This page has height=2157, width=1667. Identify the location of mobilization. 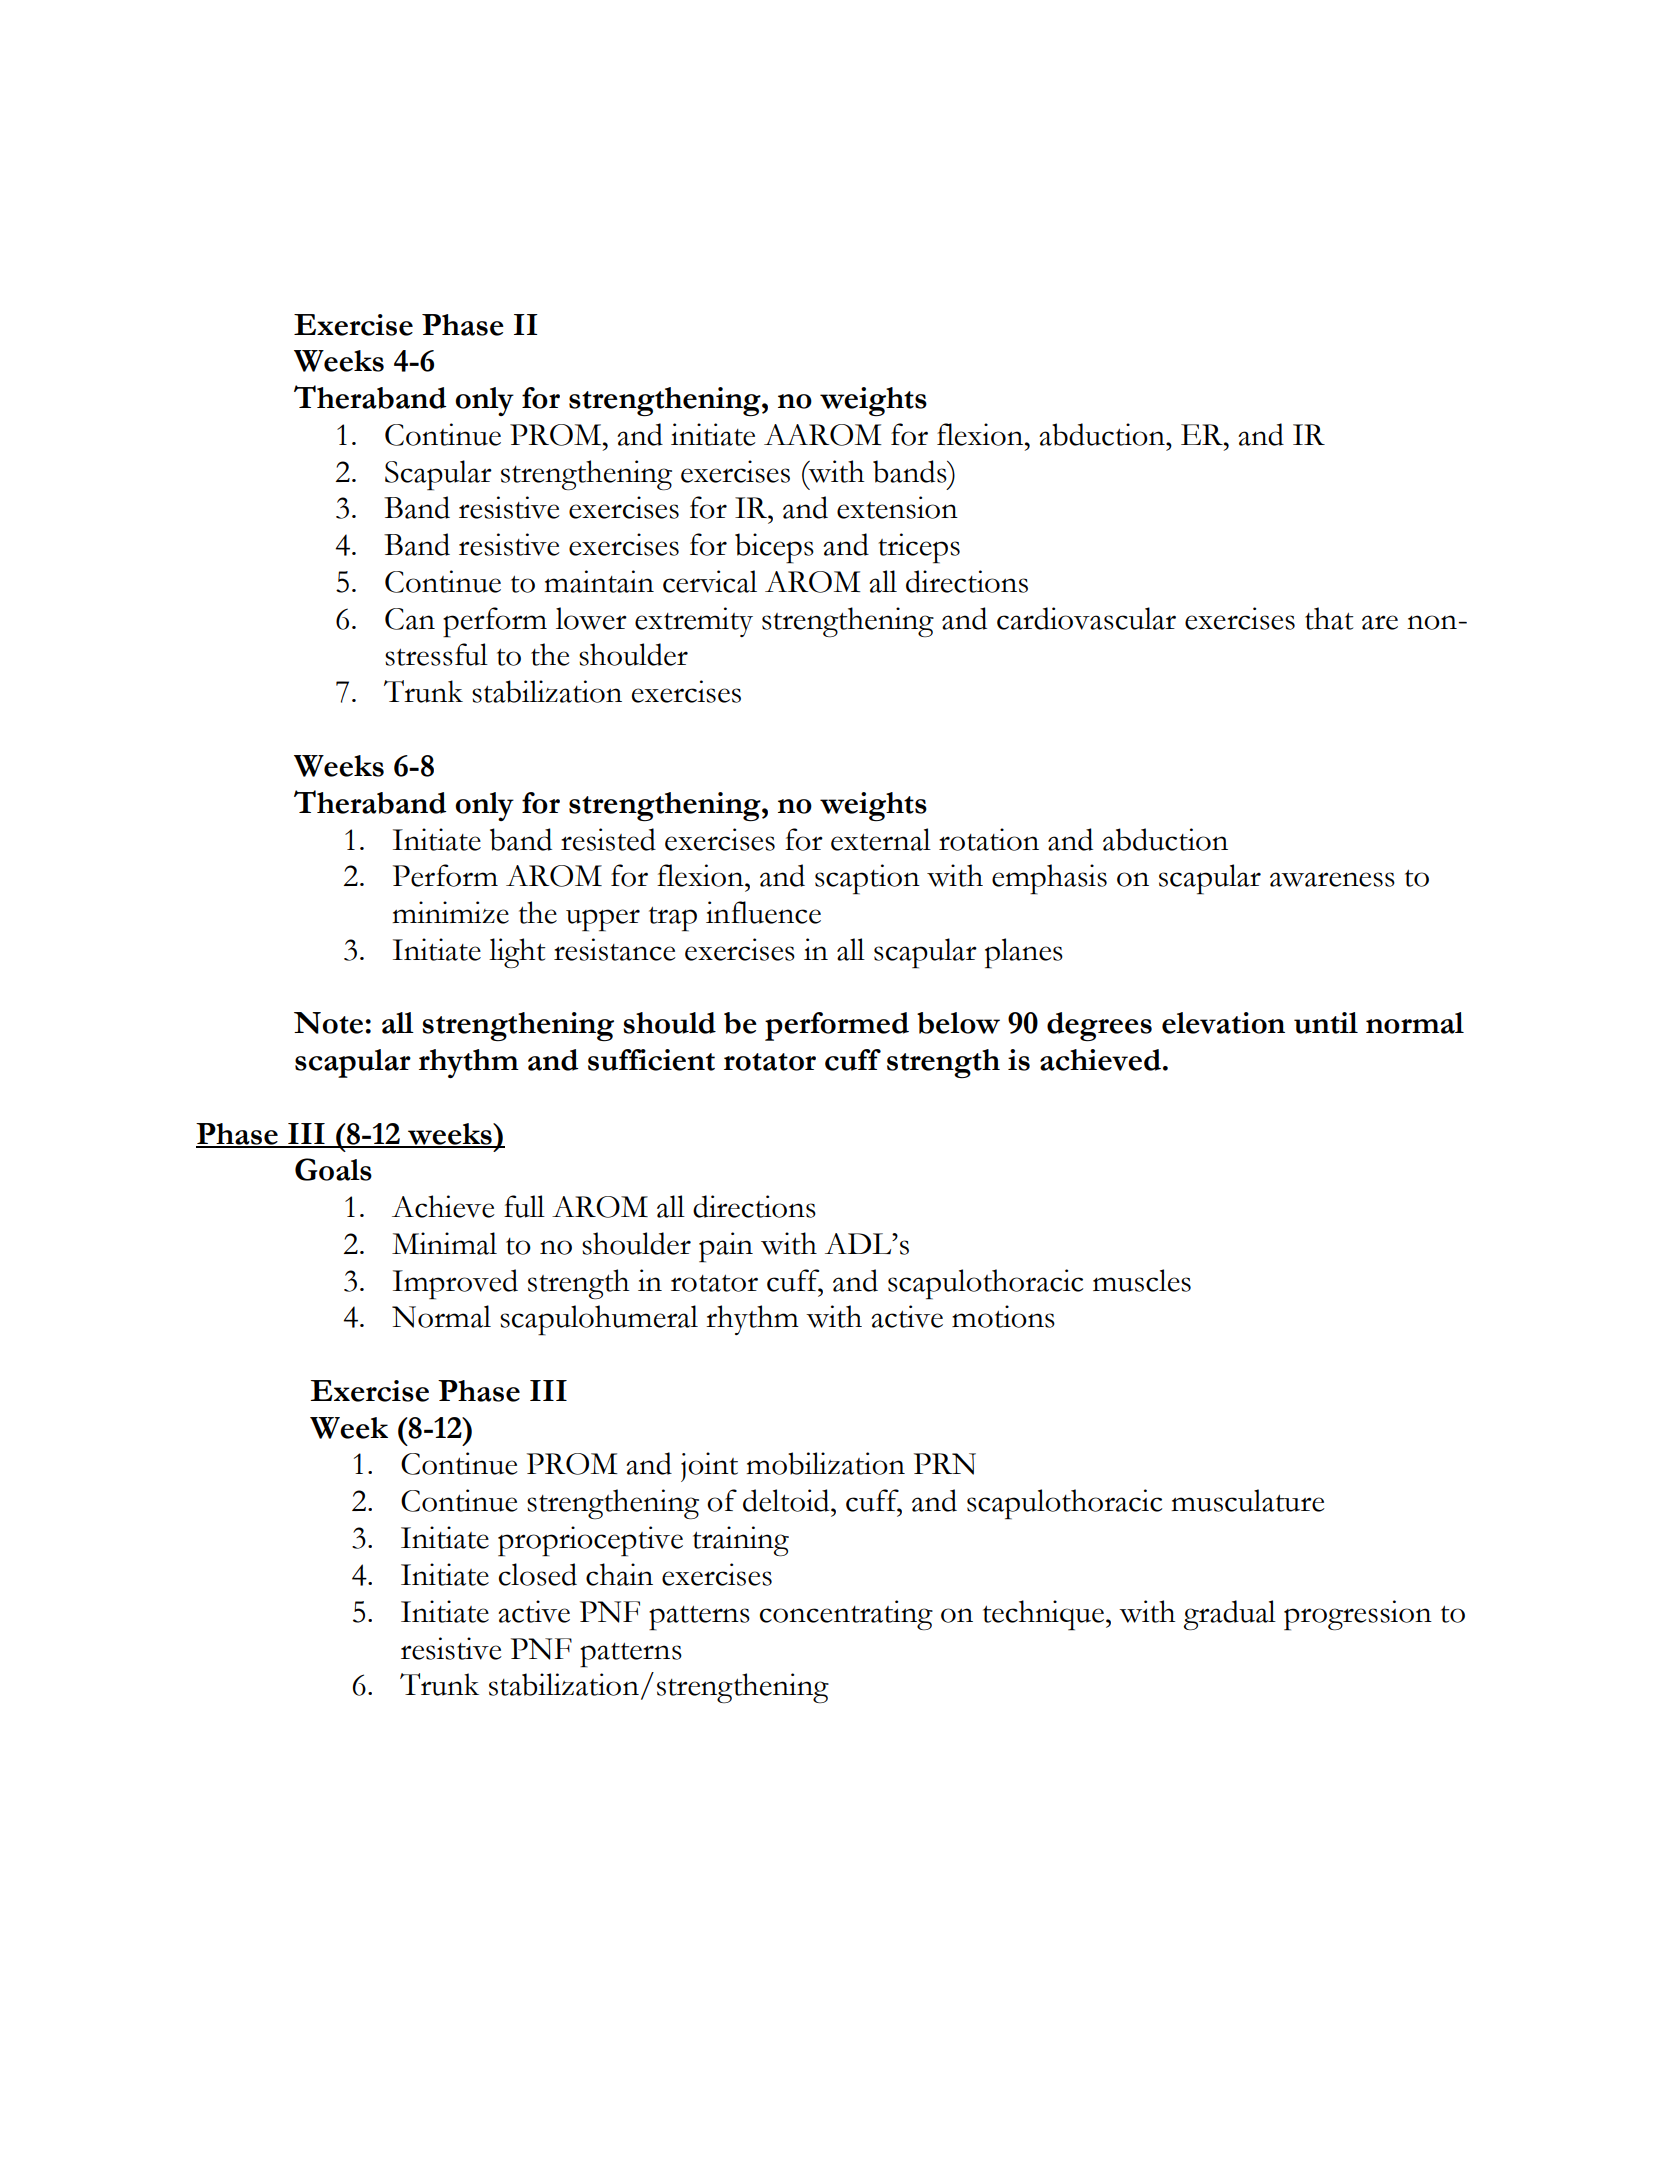
(825, 1463).
